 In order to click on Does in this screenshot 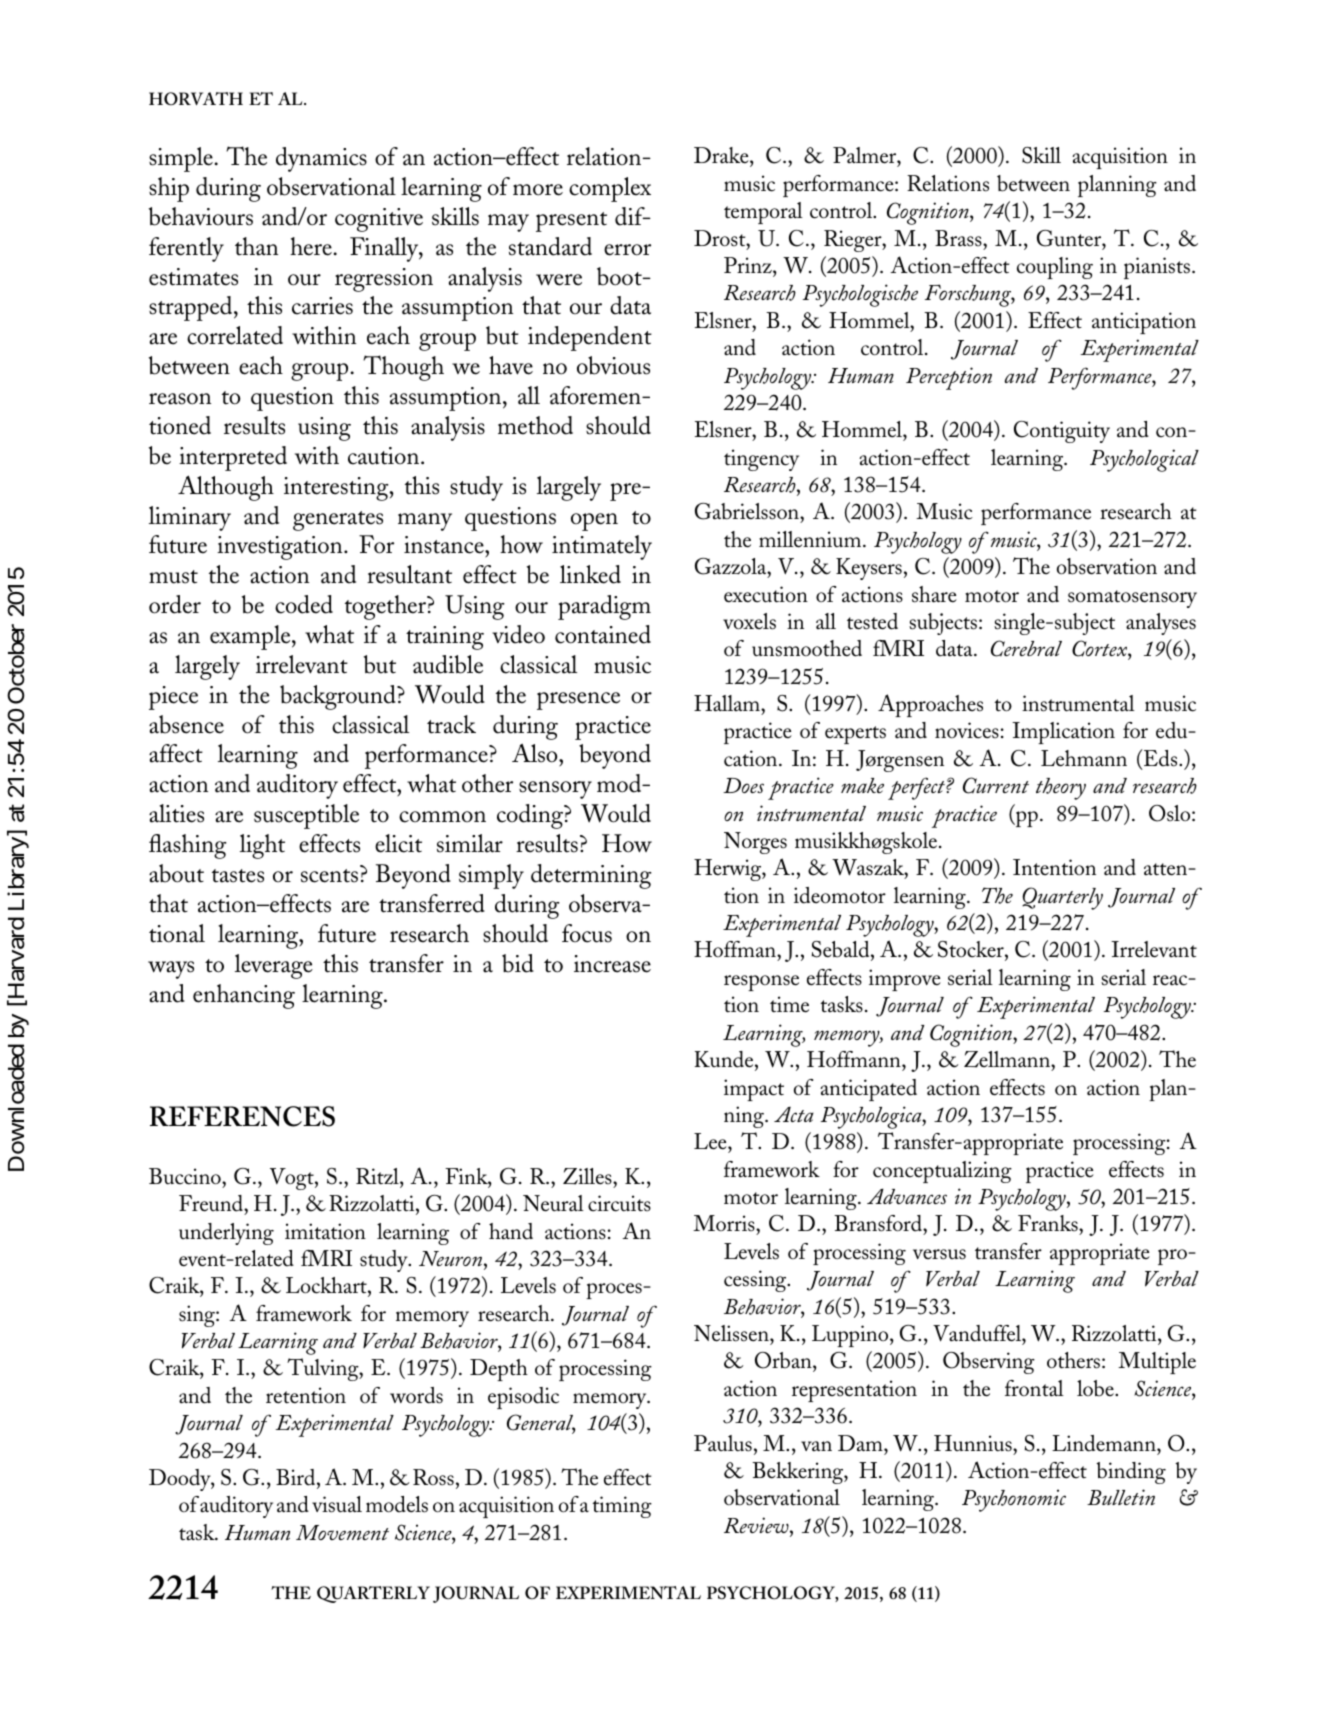, I will do `click(743, 785)`.
